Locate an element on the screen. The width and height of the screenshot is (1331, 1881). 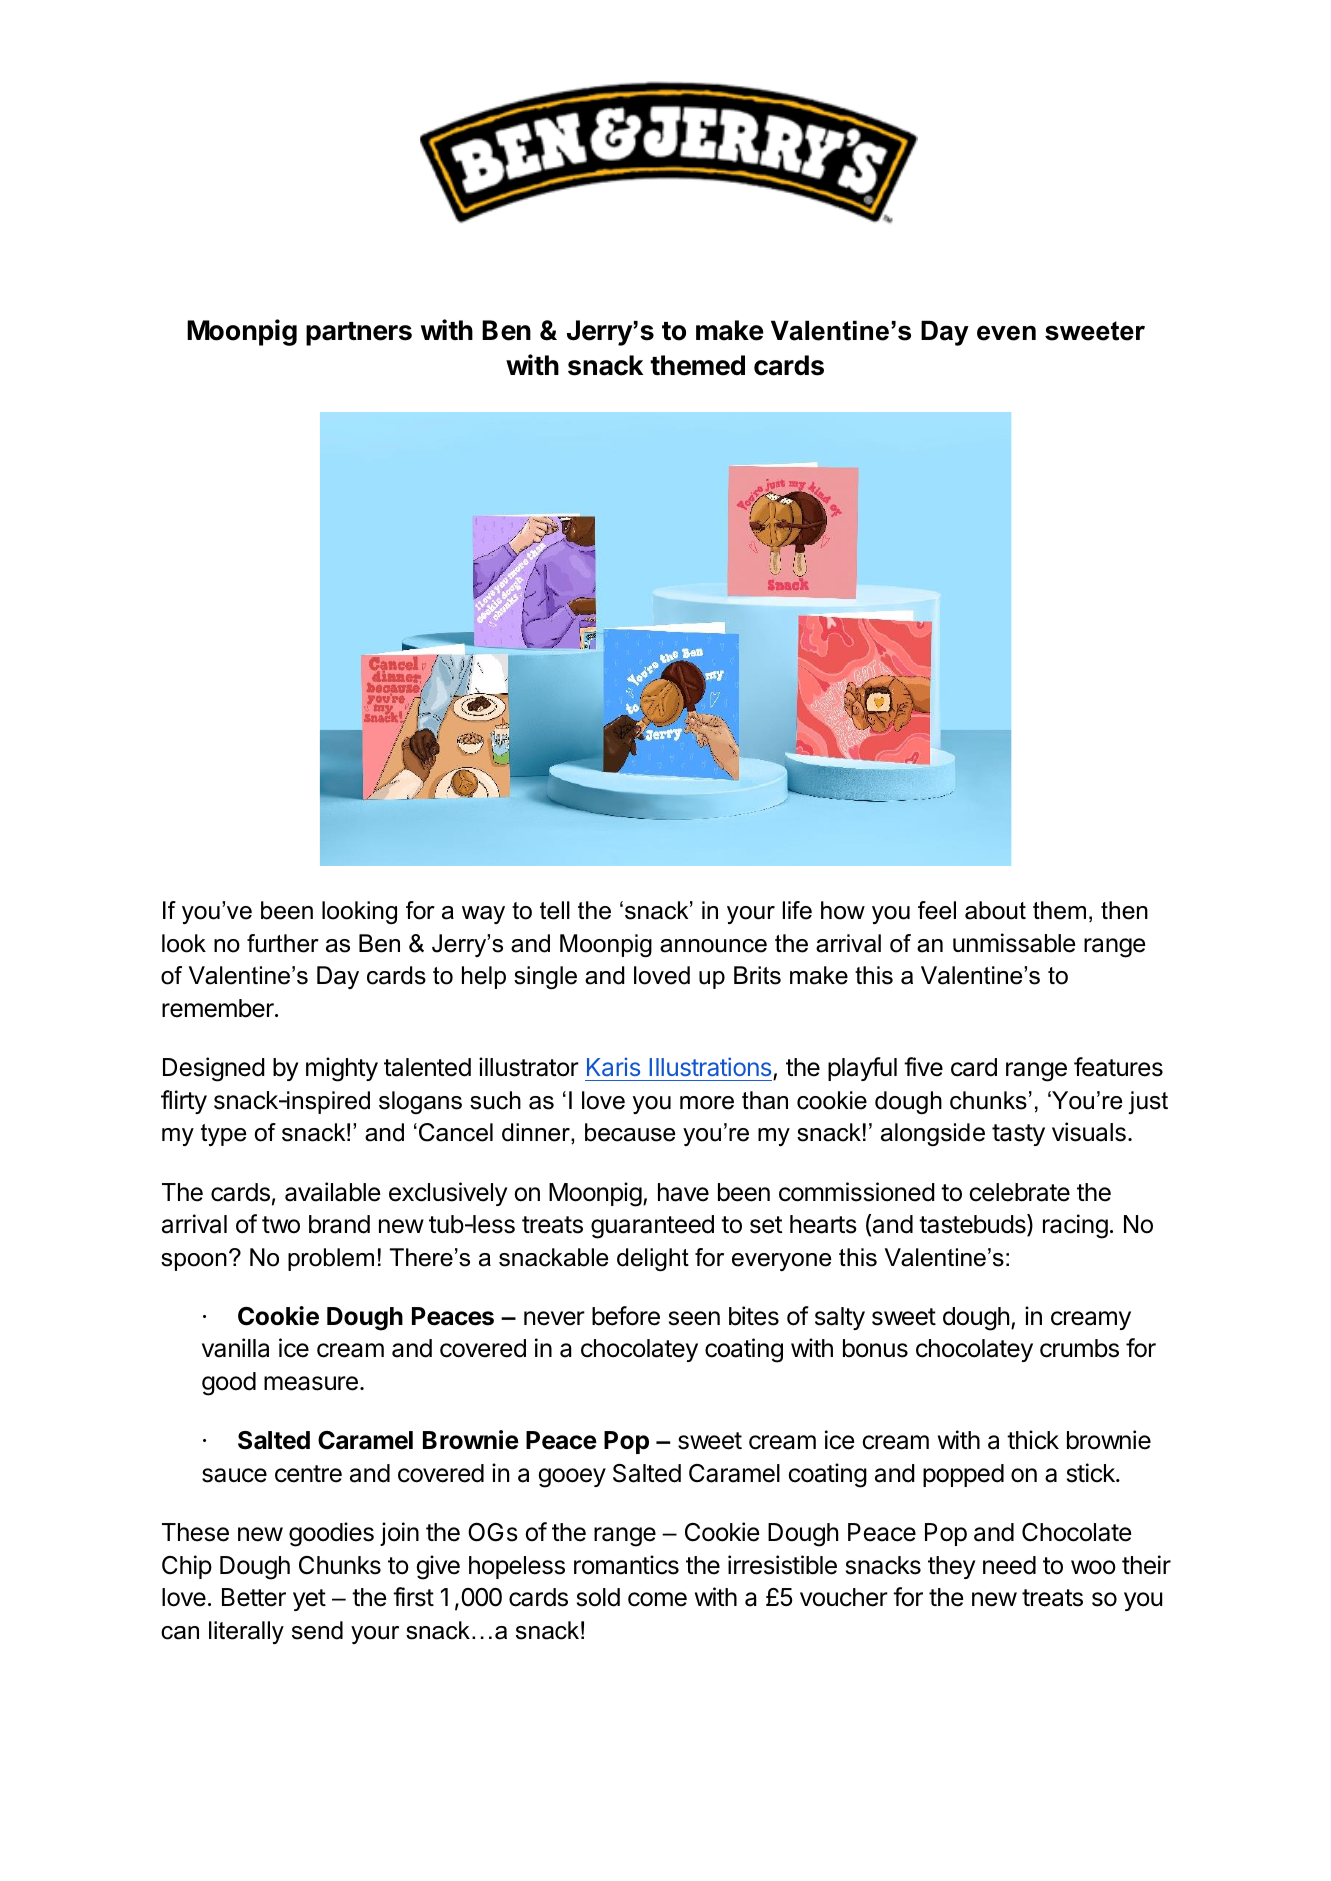
partners is located at coordinates (359, 334).
